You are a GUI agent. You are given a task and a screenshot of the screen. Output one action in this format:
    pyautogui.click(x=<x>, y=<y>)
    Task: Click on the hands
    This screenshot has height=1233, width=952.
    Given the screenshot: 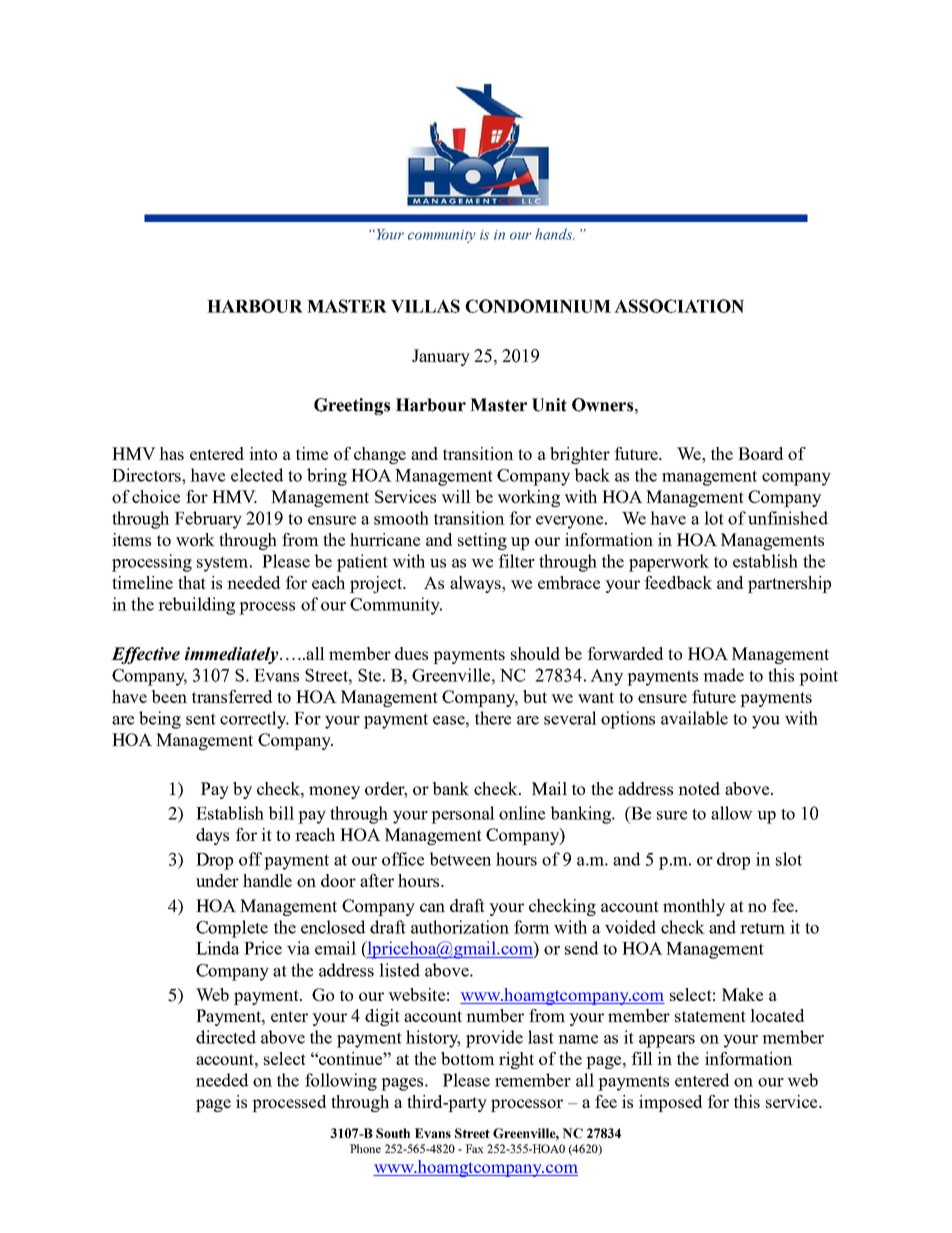 What is the action you would take?
    pyautogui.click(x=555, y=234)
